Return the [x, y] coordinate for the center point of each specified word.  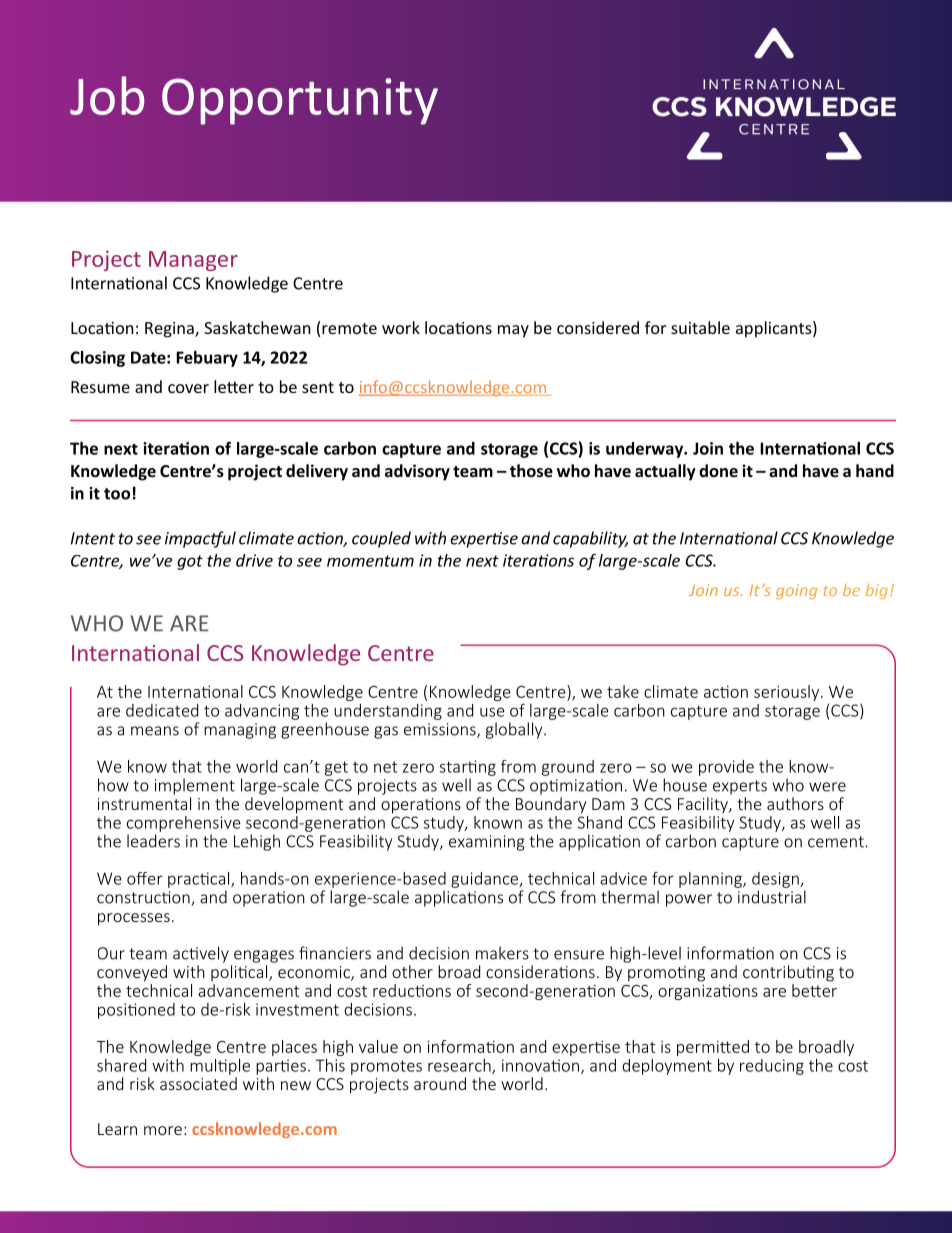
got [190, 562]
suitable [700, 327]
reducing [772, 1067]
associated [198, 1083]
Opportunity [300, 101]
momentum [370, 561]
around [440, 1083]
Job [107, 95]
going [796, 591]
